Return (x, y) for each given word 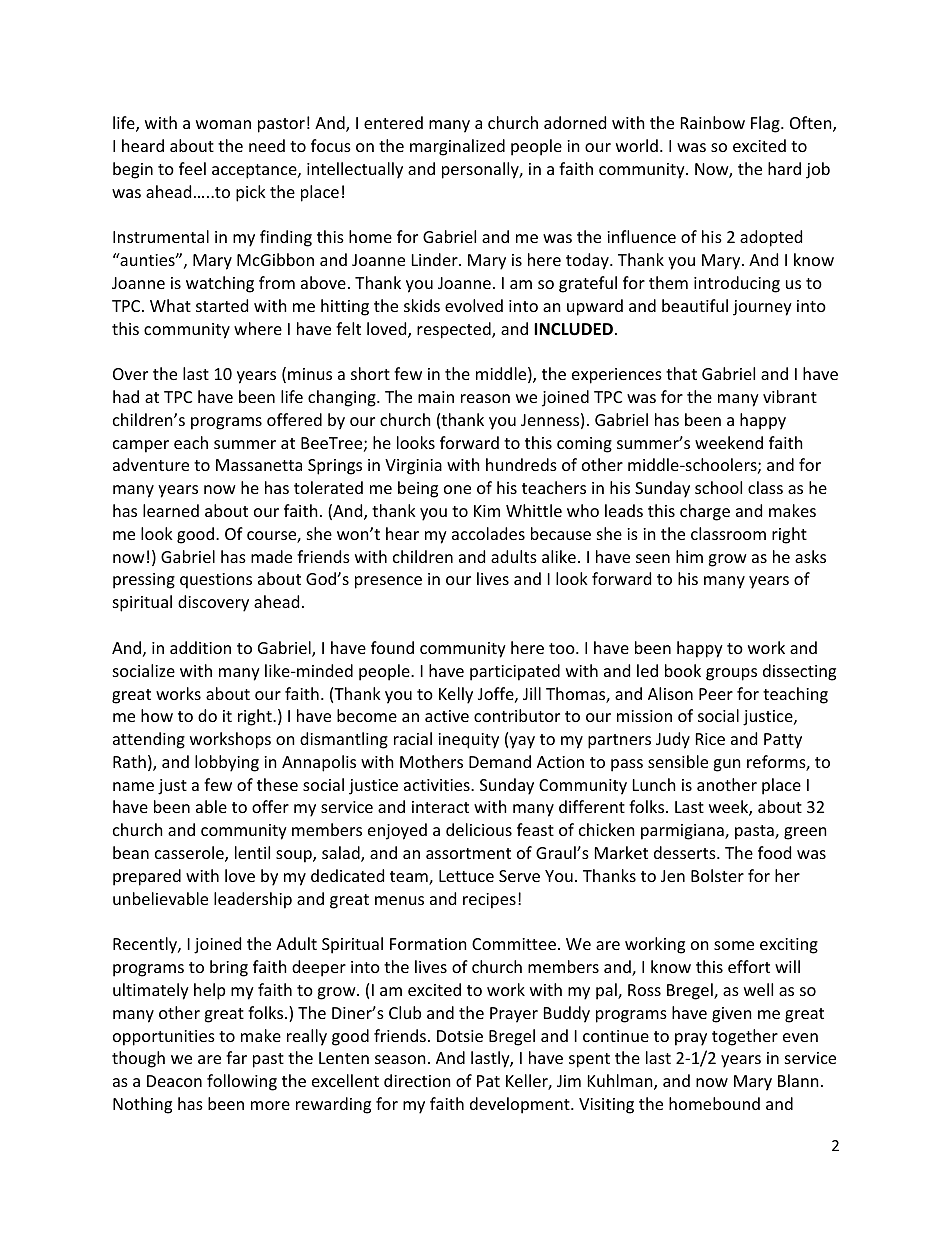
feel (192, 168)
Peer (716, 694)
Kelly (456, 695)
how (157, 715)
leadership (253, 900)
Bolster (717, 875)
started (222, 305)
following (242, 1082)
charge (705, 512)
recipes (489, 901)
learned (171, 510)
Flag (766, 124)
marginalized (457, 147)
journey (762, 308)
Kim (487, 511)
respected (455, 330)
